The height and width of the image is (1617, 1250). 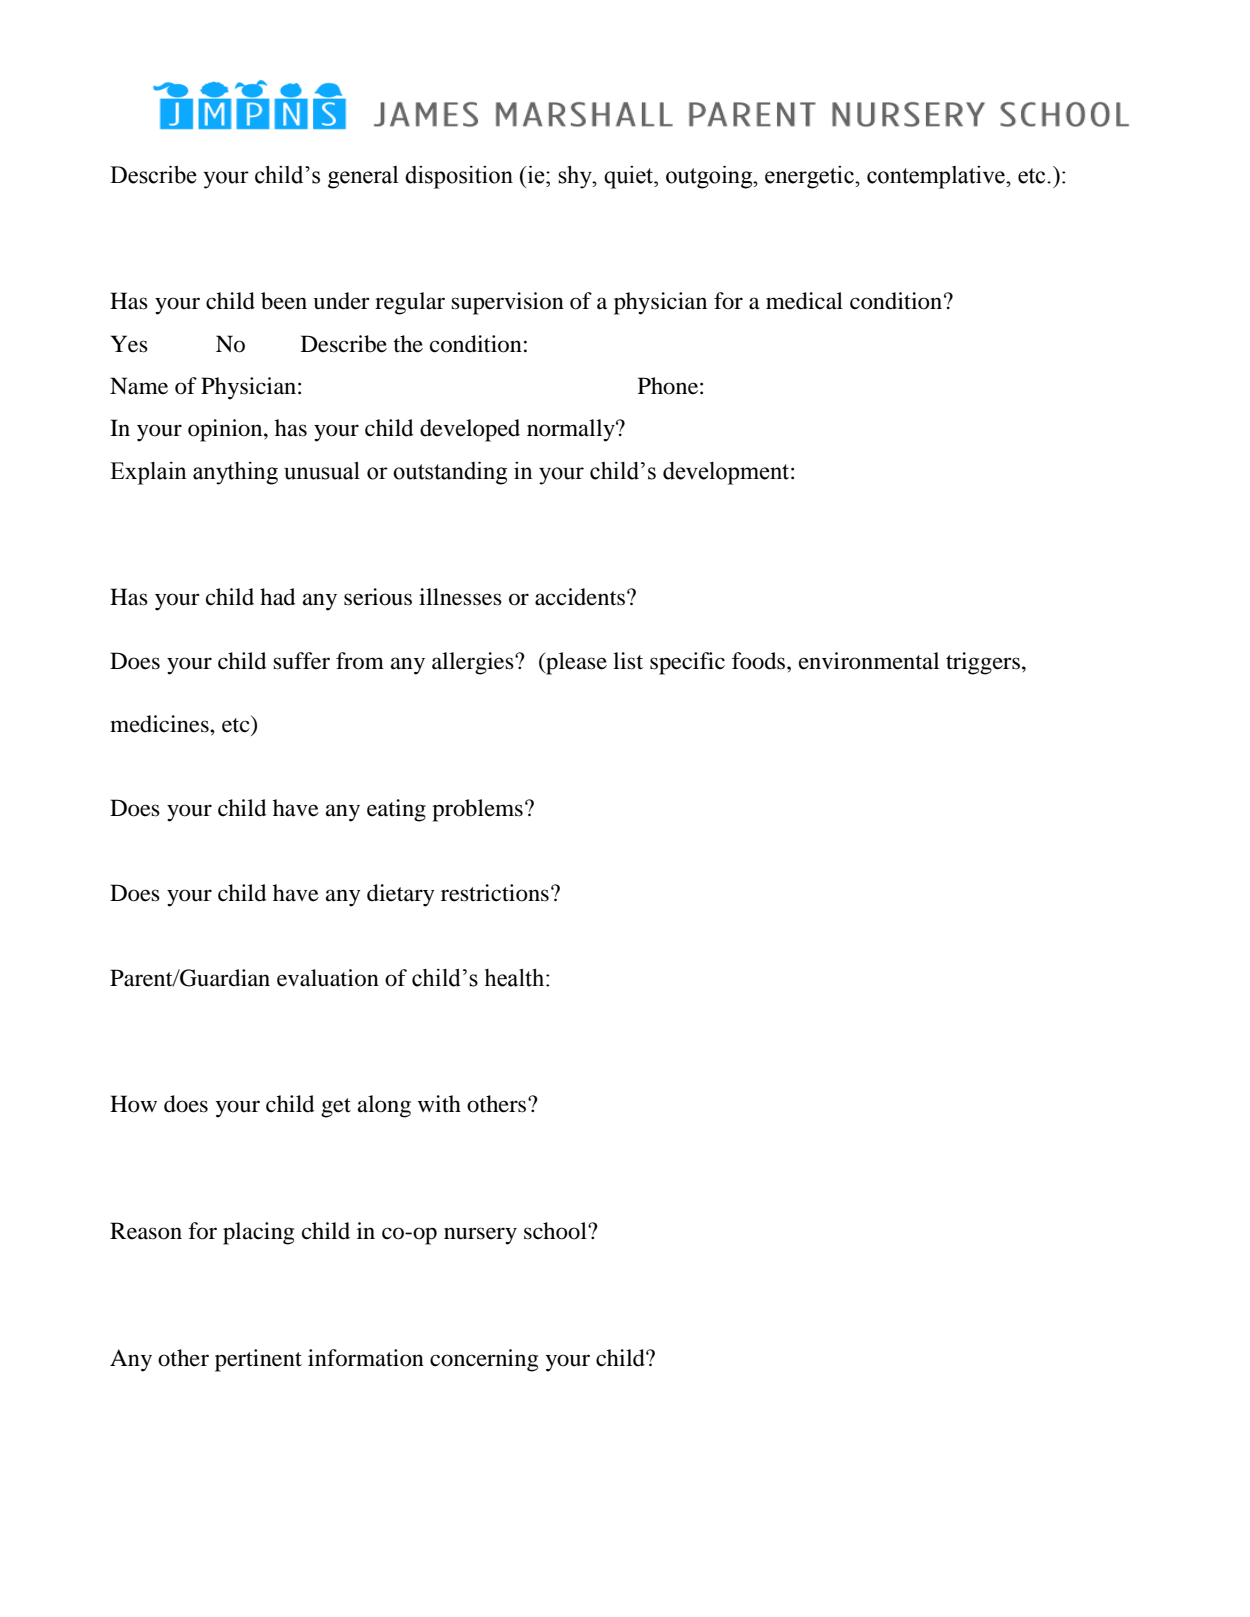 I want to click on health, so click(x=516, y=978).
